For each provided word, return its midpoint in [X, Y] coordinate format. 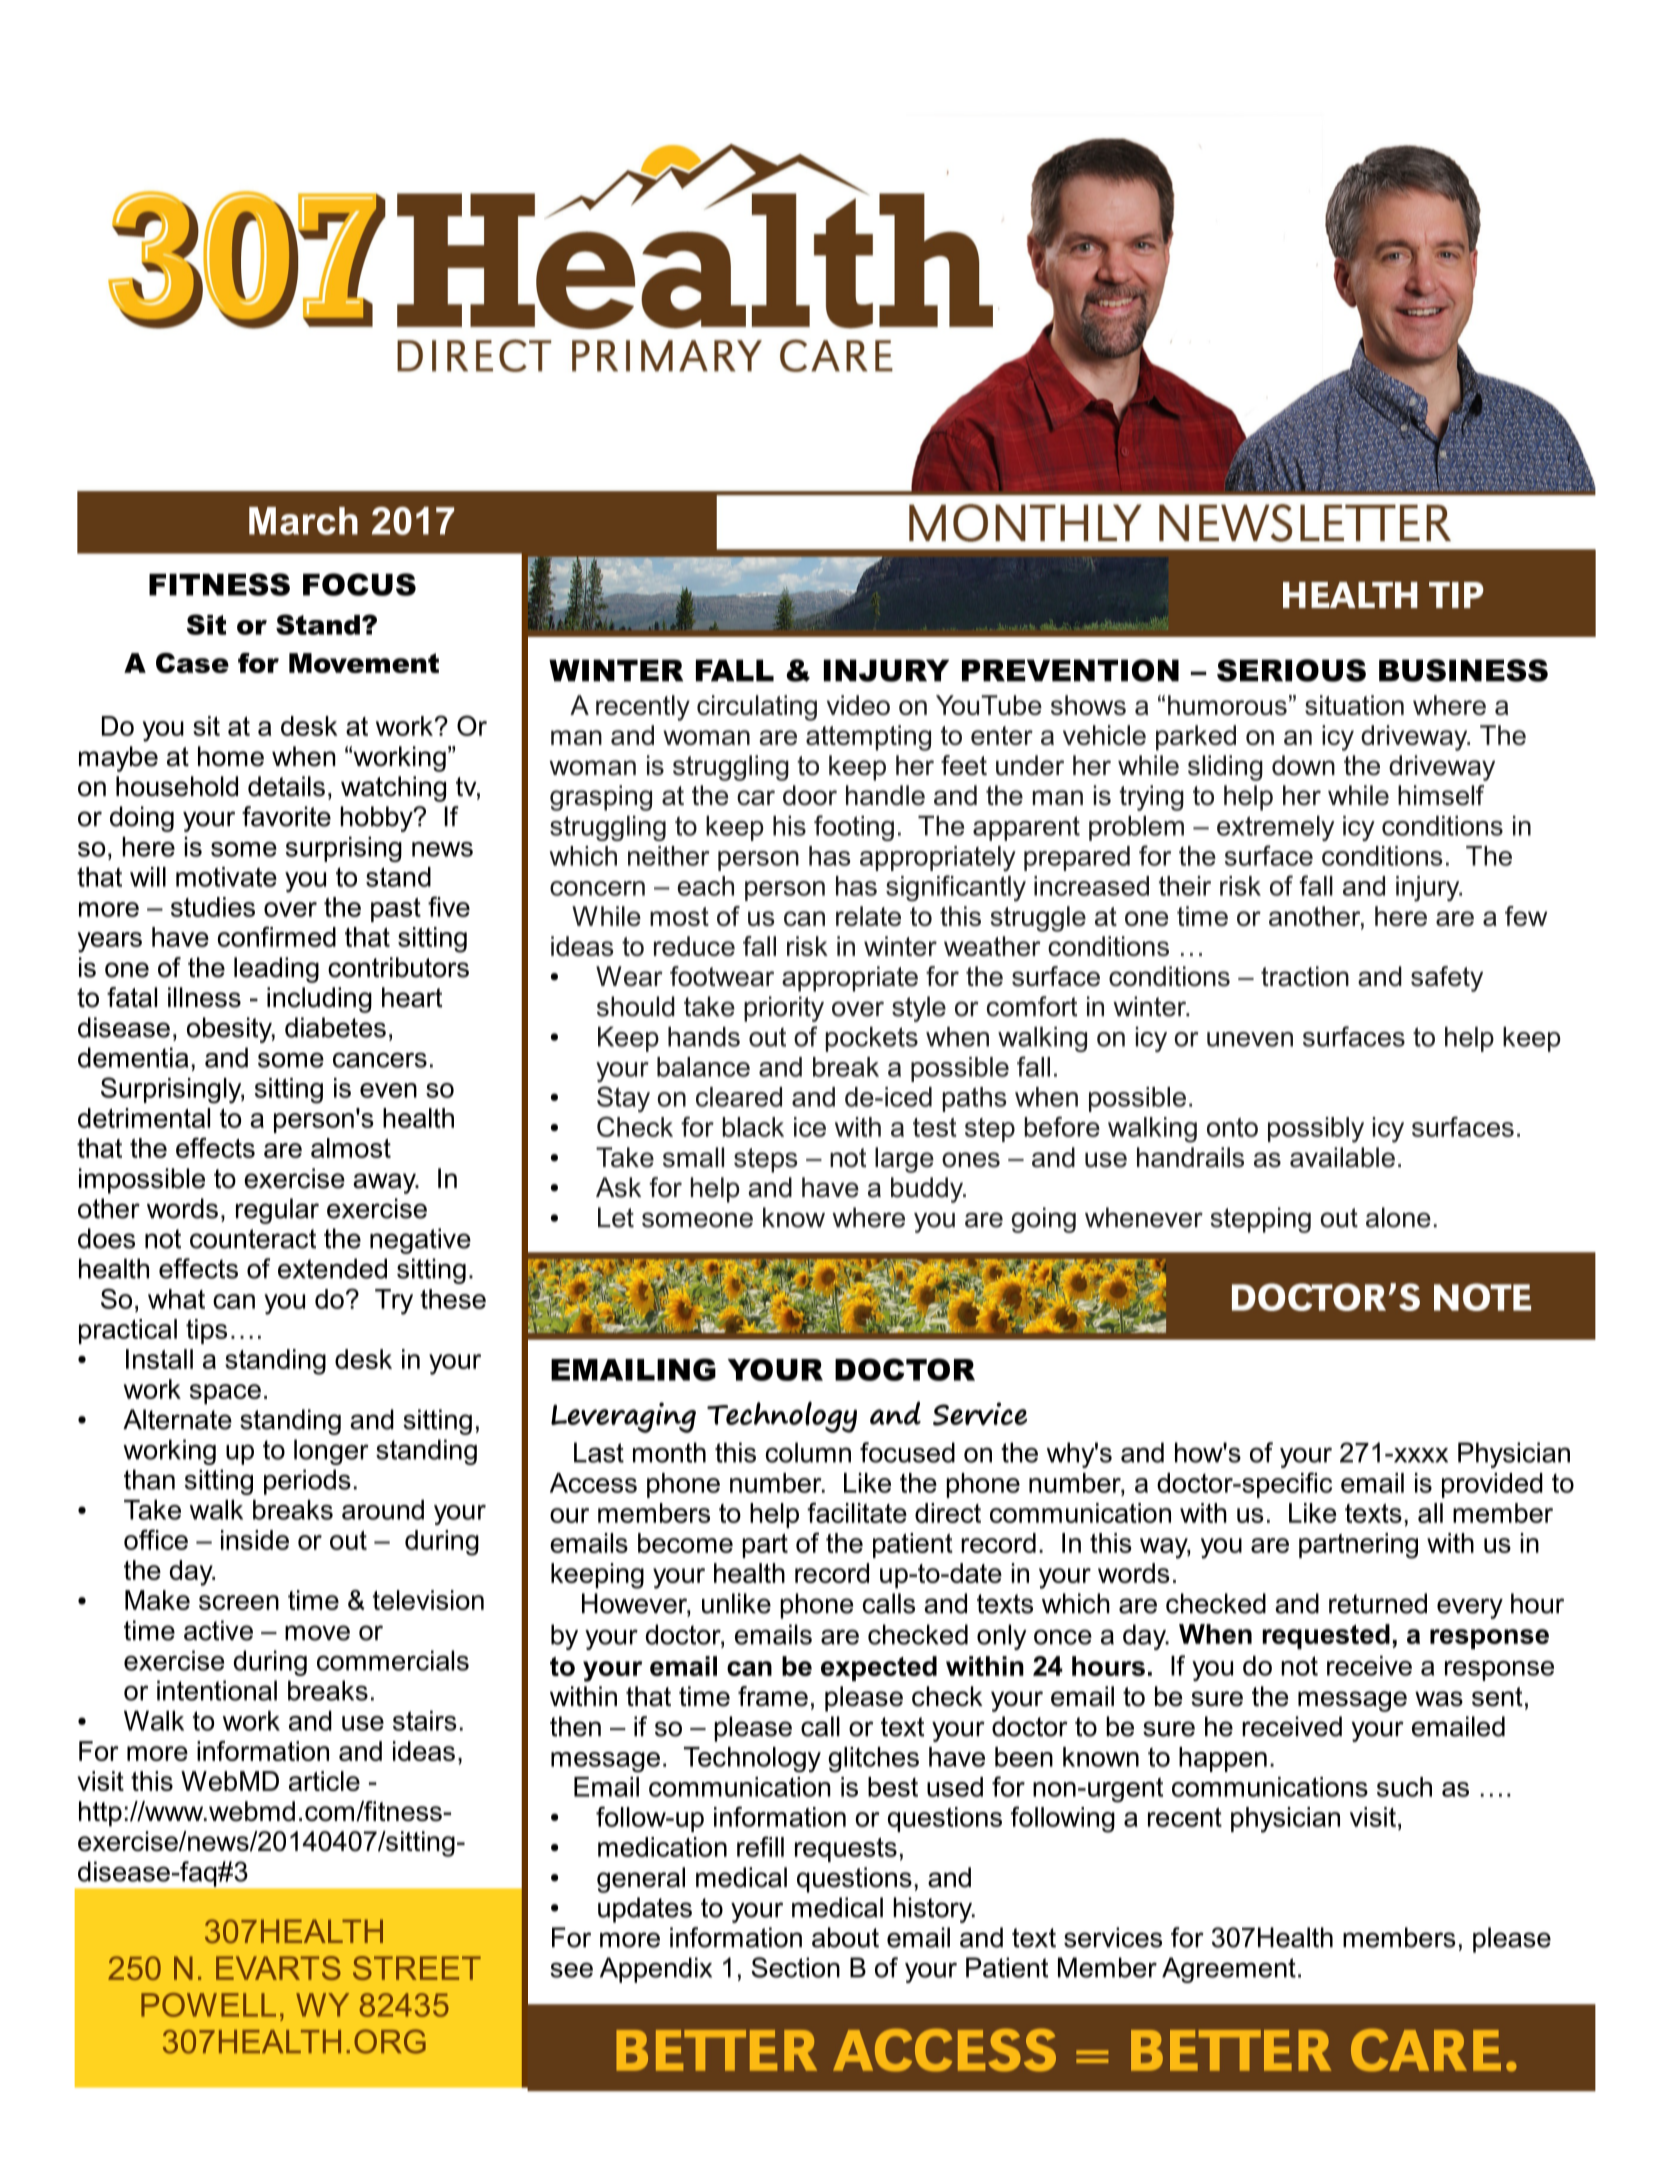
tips [206, 1331]
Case [192, 663]
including [319, 1000]
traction [1305, 976]
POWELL [208, 2005]
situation [1354, 705]
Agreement [1229, 1970]
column [808, 1452]
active [218, 1630]
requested [1326, 1636]
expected [879, 1668]
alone [1398, 1217]
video [858, 705]
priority [784, 1009]
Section [795, 1967]
